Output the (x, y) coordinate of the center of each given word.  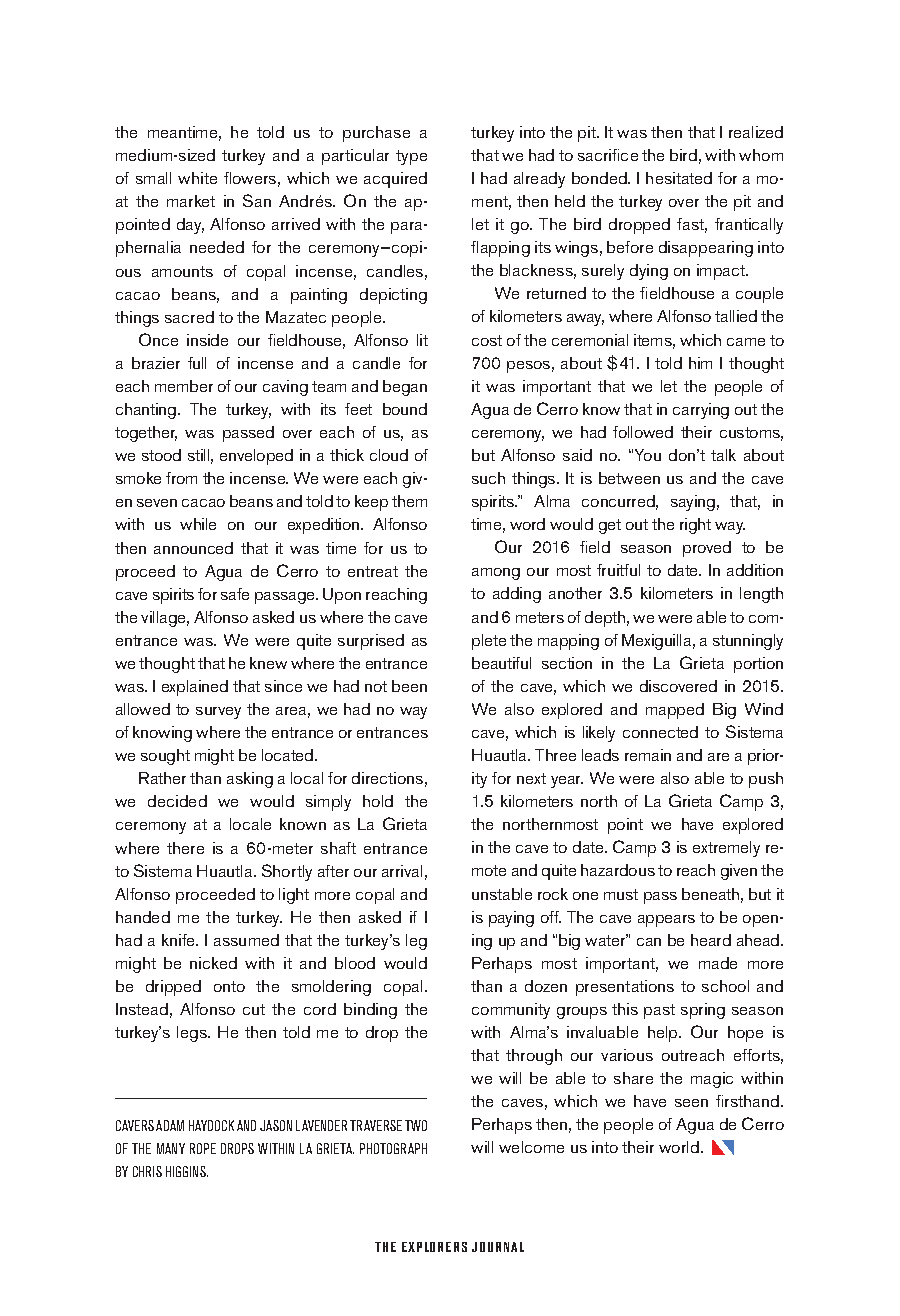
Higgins (187, 1171)
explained (195, 688)
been (409, 686)
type (411, 157)
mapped (675, 711)
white (197, 178)
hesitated (679, 178)
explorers (434, 1247)
